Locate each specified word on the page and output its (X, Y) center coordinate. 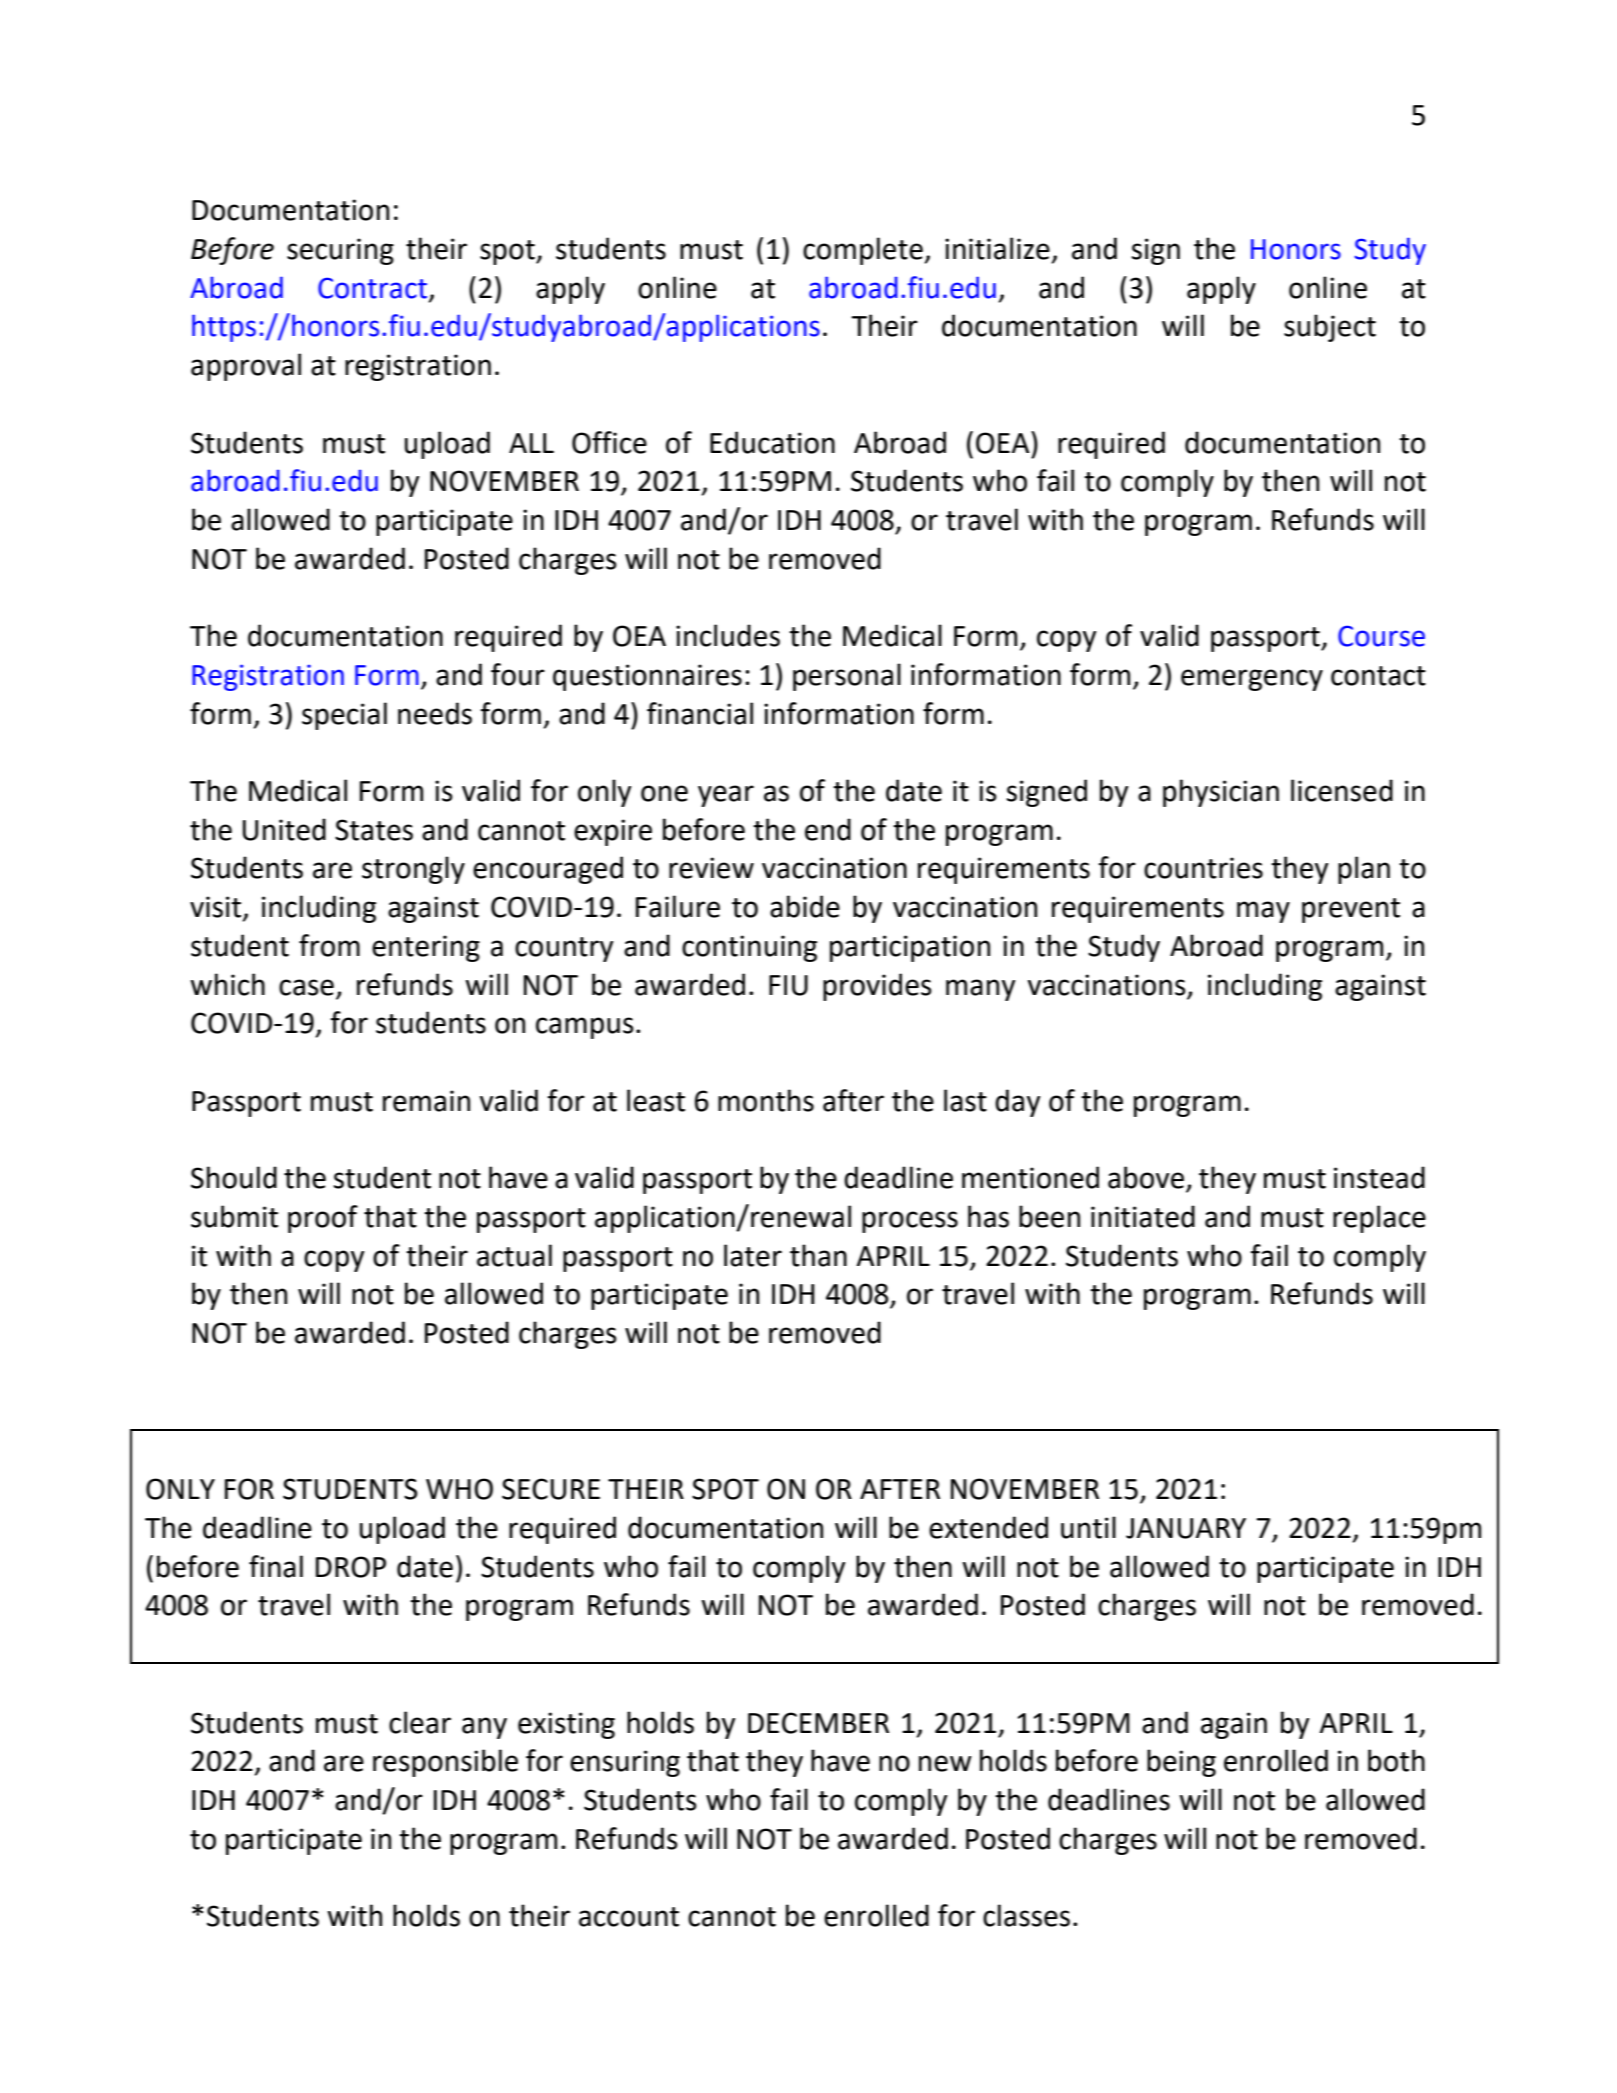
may (1263, 912)
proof (323, 1219)
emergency (1252, 680)
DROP (351, 1567)
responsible (445, 1763)
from (329, 945)
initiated (1143, 1216)
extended (988, 1527)
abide (805, 906)
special (344, 716)
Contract (374, 288)
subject (1330, 328)
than (818, 1255)
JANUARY (1186, 1528)
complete (863, 251)
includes (728, 635)
